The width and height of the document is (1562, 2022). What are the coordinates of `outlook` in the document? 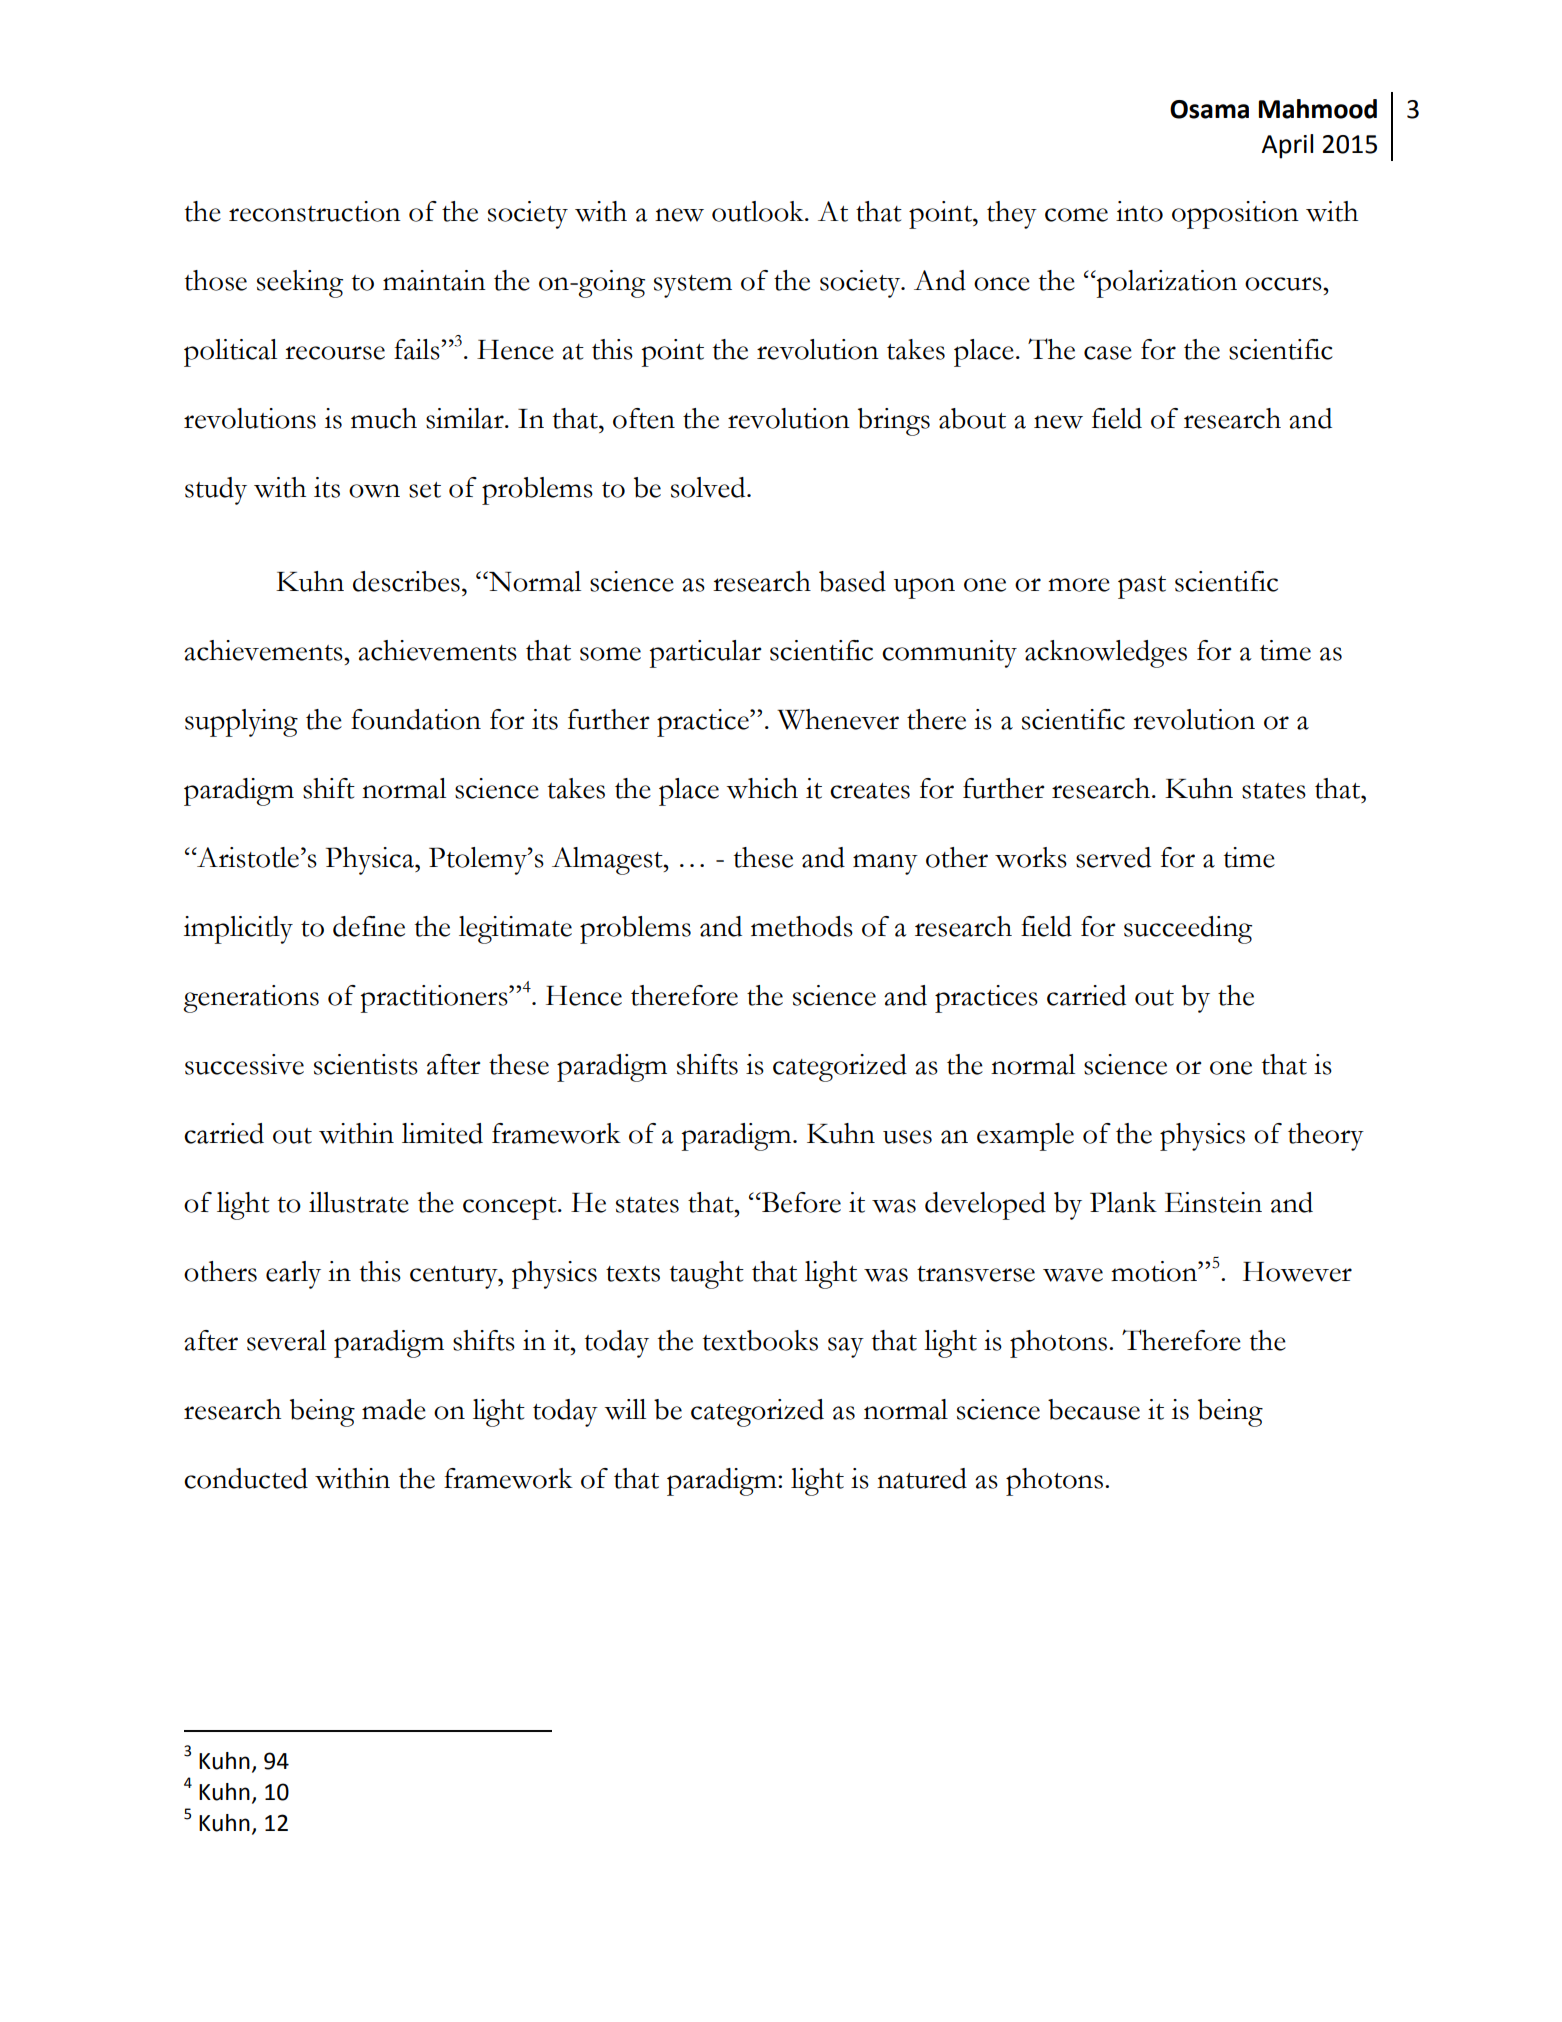 It's located at (759, 211).
